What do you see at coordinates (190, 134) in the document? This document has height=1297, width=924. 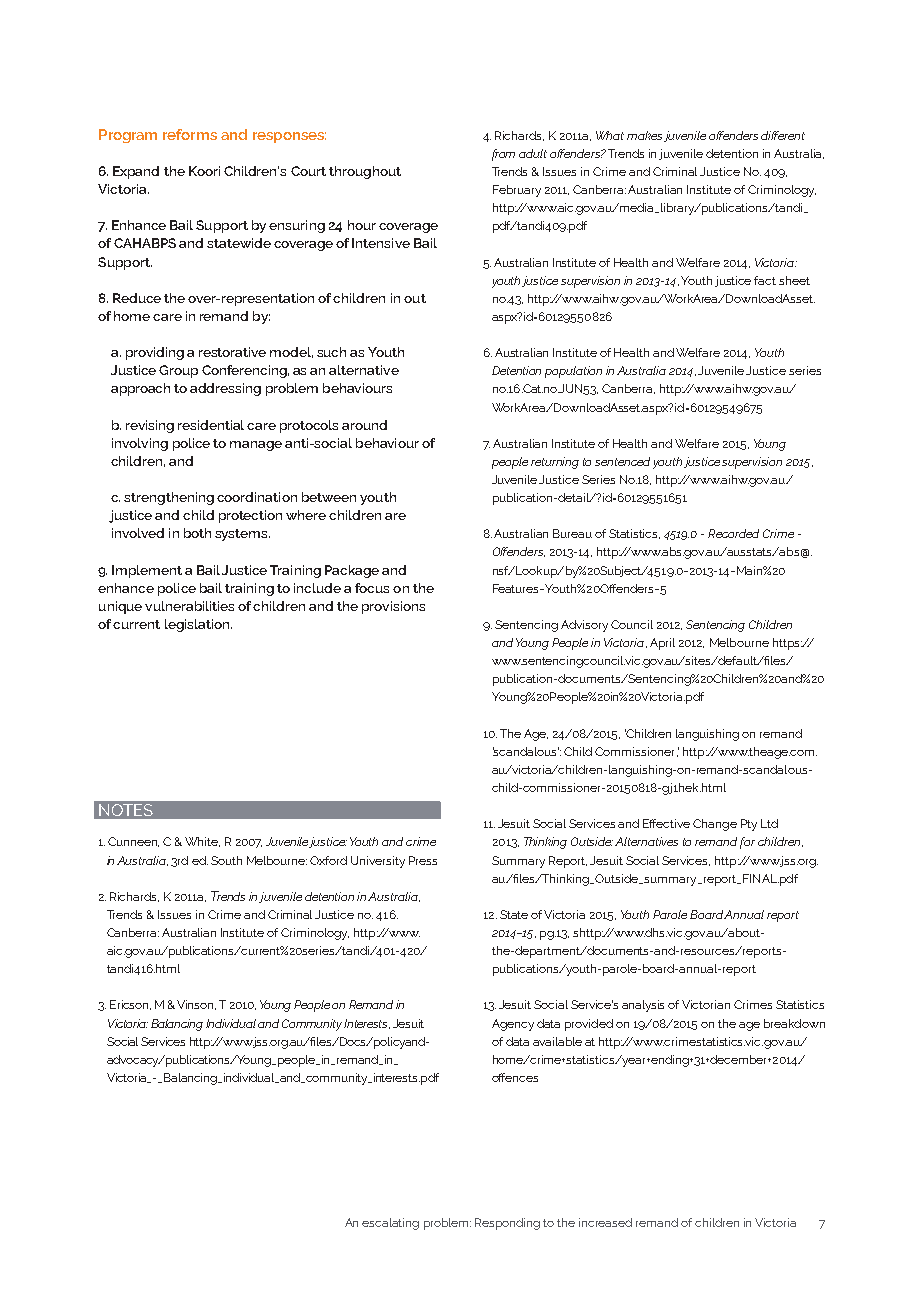 I see `reforms` at bounding box center [190, 134].
